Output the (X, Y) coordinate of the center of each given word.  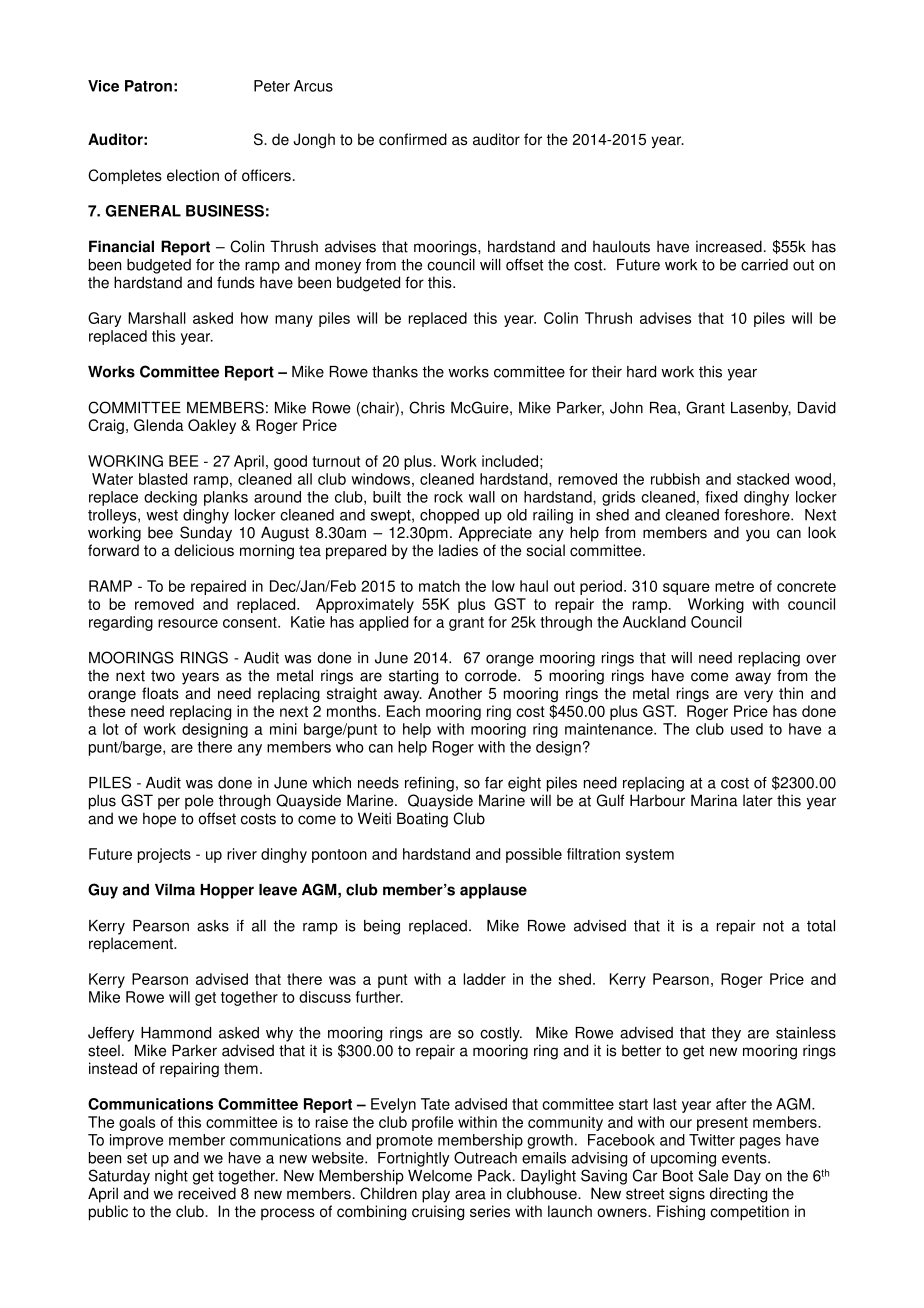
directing (738, 1195)
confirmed (413, 139)
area (470, 1195)
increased (729, 246)
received (207, 1193)
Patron (148, 86)
